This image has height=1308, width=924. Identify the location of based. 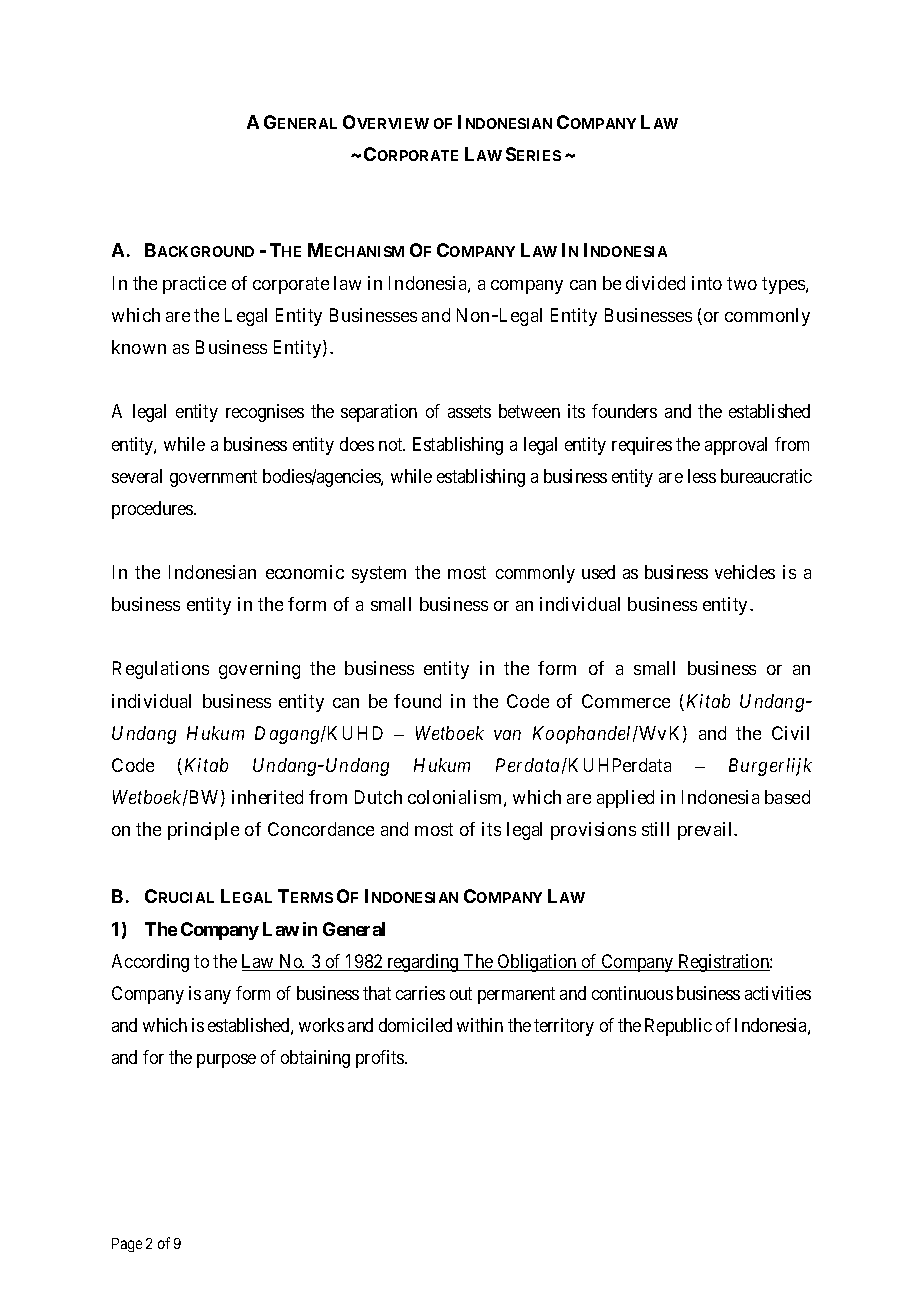
(787, 797).
